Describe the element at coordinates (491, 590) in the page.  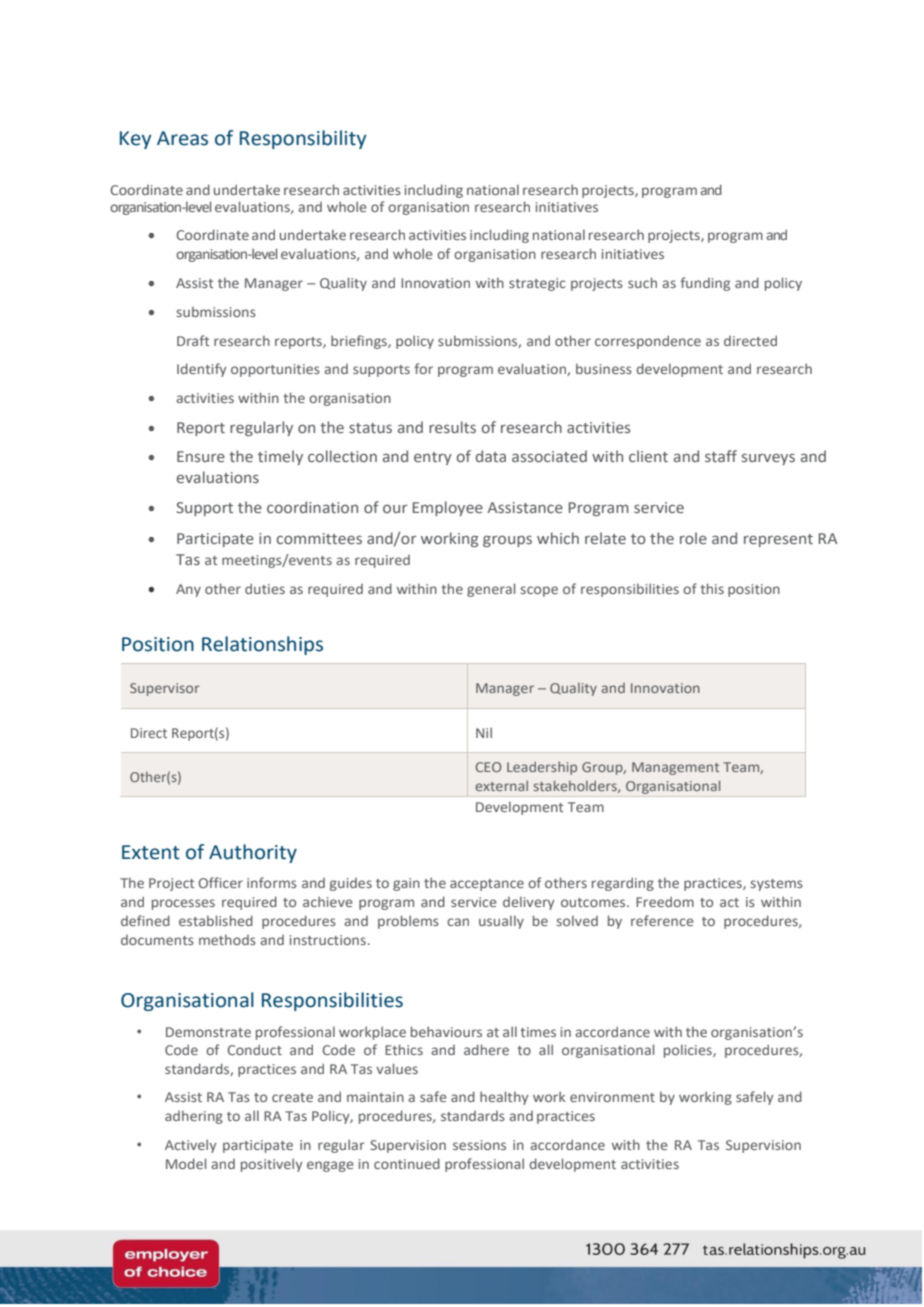
I see `general` at that location.
